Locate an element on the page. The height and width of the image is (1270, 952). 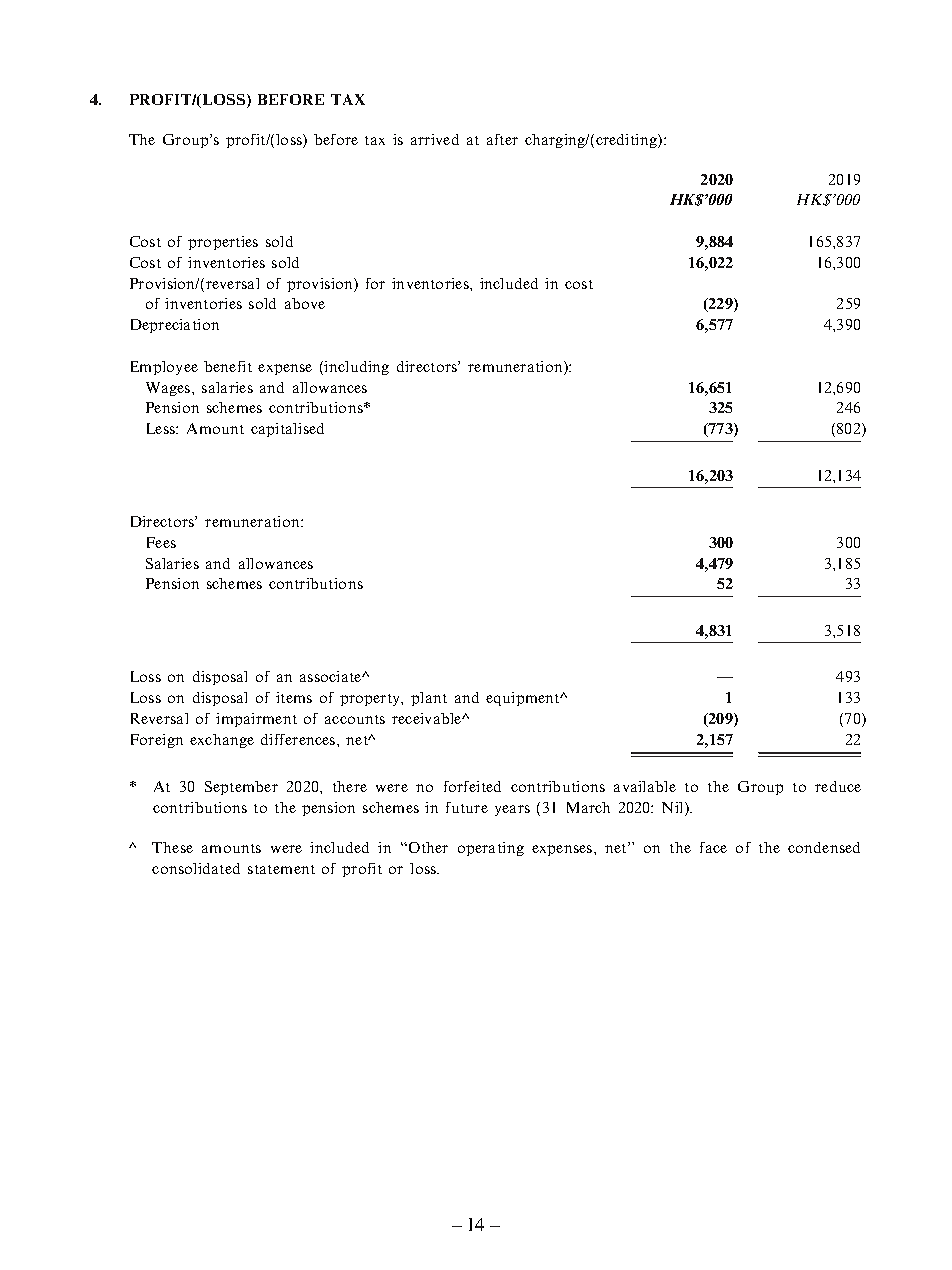
Fees is located at coordinates (161, 542).
